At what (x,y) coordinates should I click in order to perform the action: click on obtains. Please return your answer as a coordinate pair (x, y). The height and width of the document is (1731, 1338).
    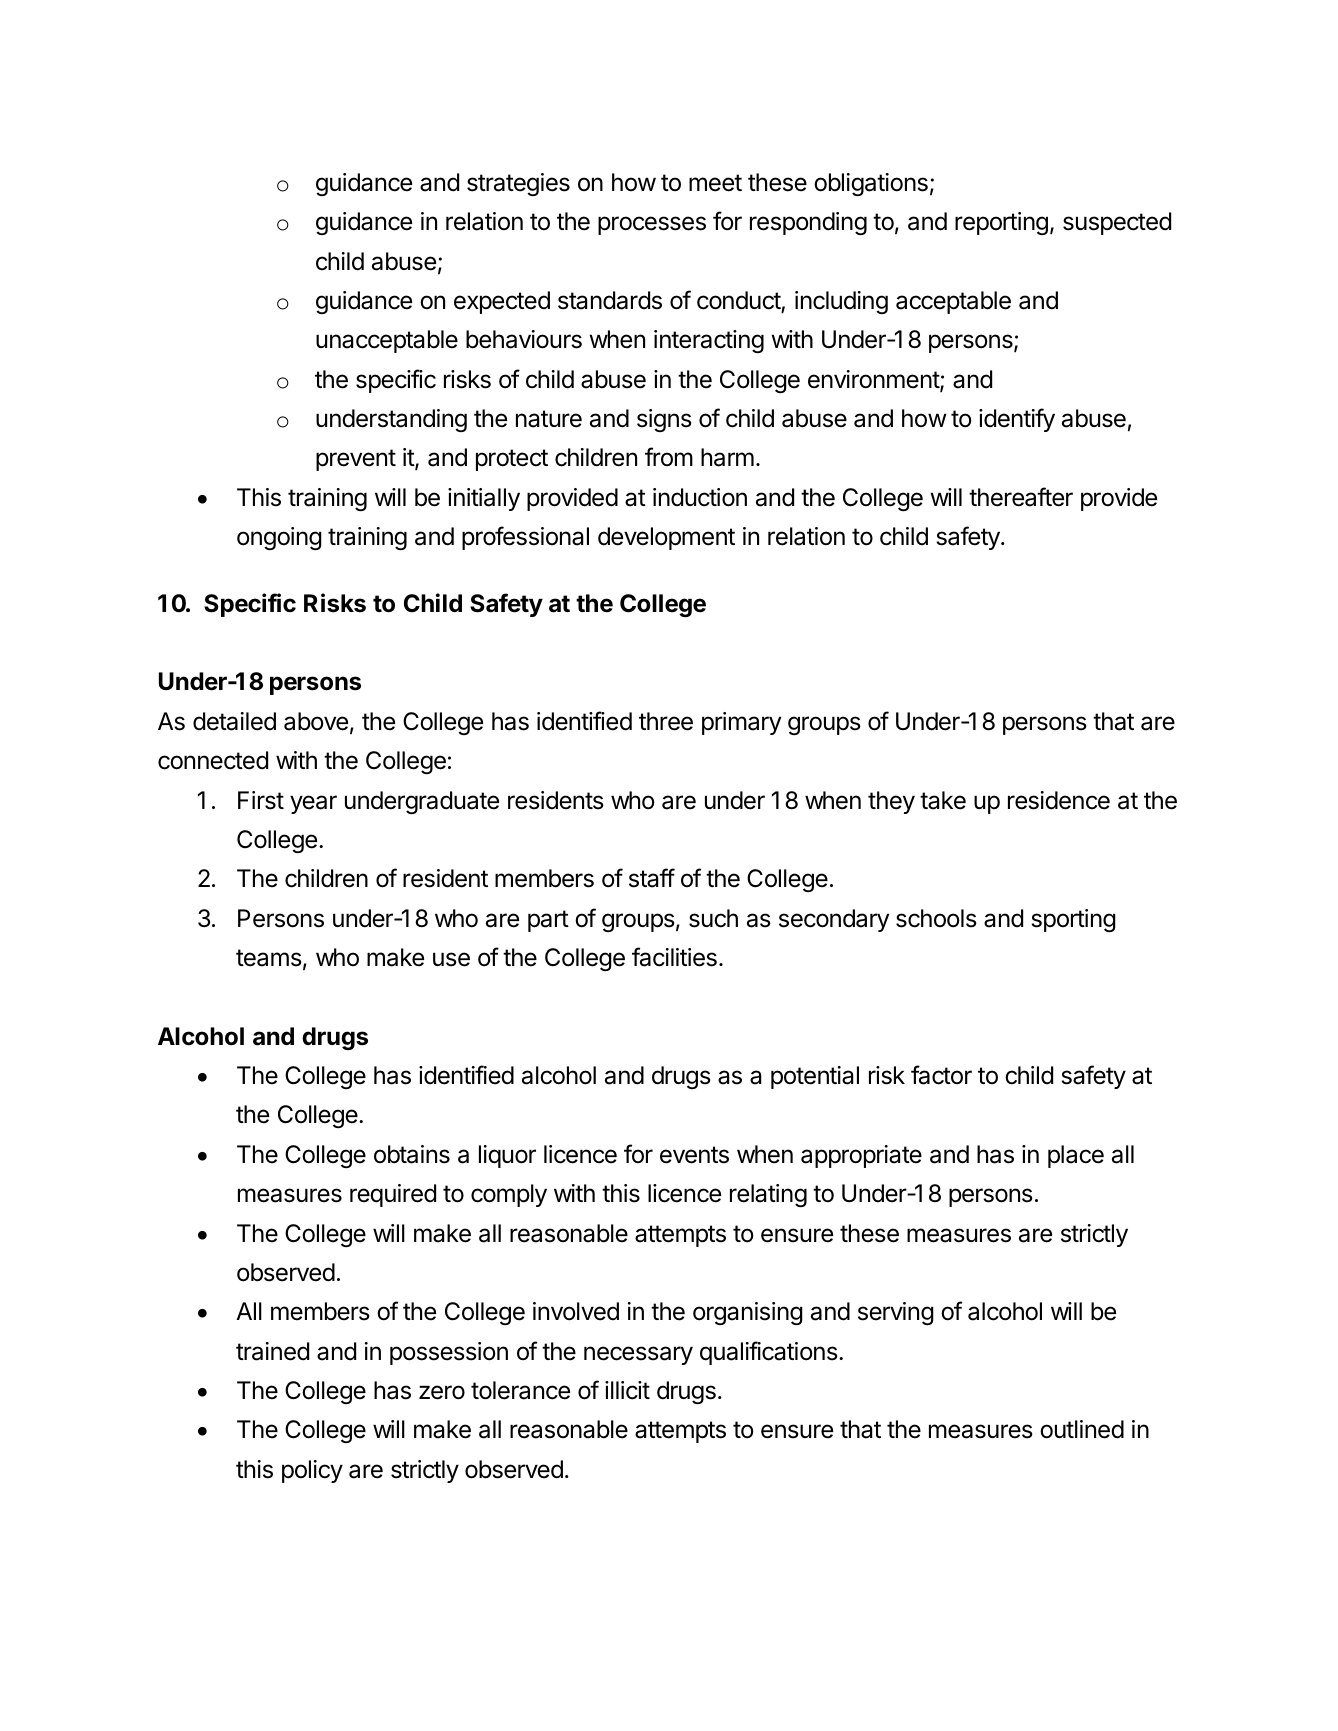
    Looking at the image, I should click on (412, 1154).
